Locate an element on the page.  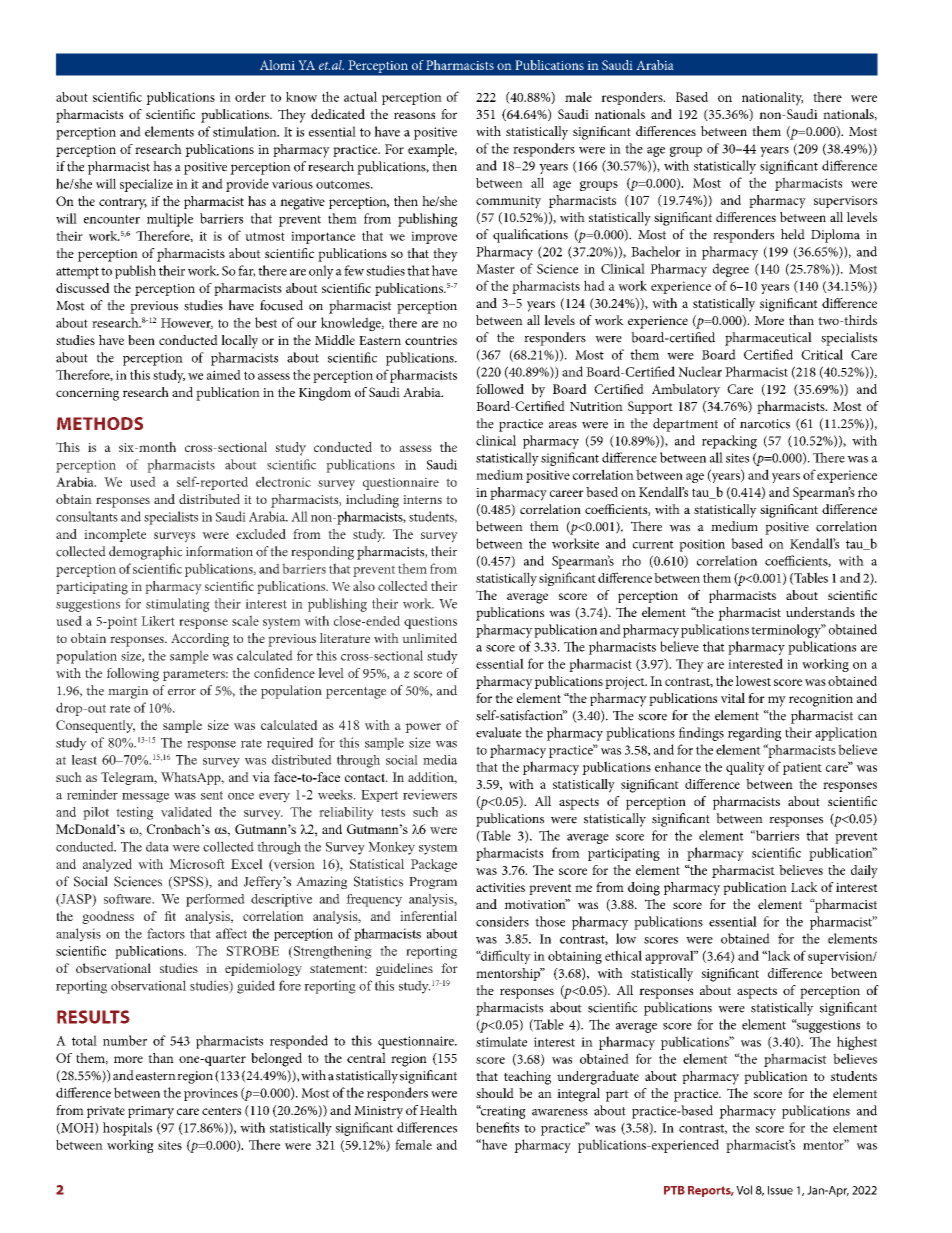
nationality is located at coordinates (772, 99).
